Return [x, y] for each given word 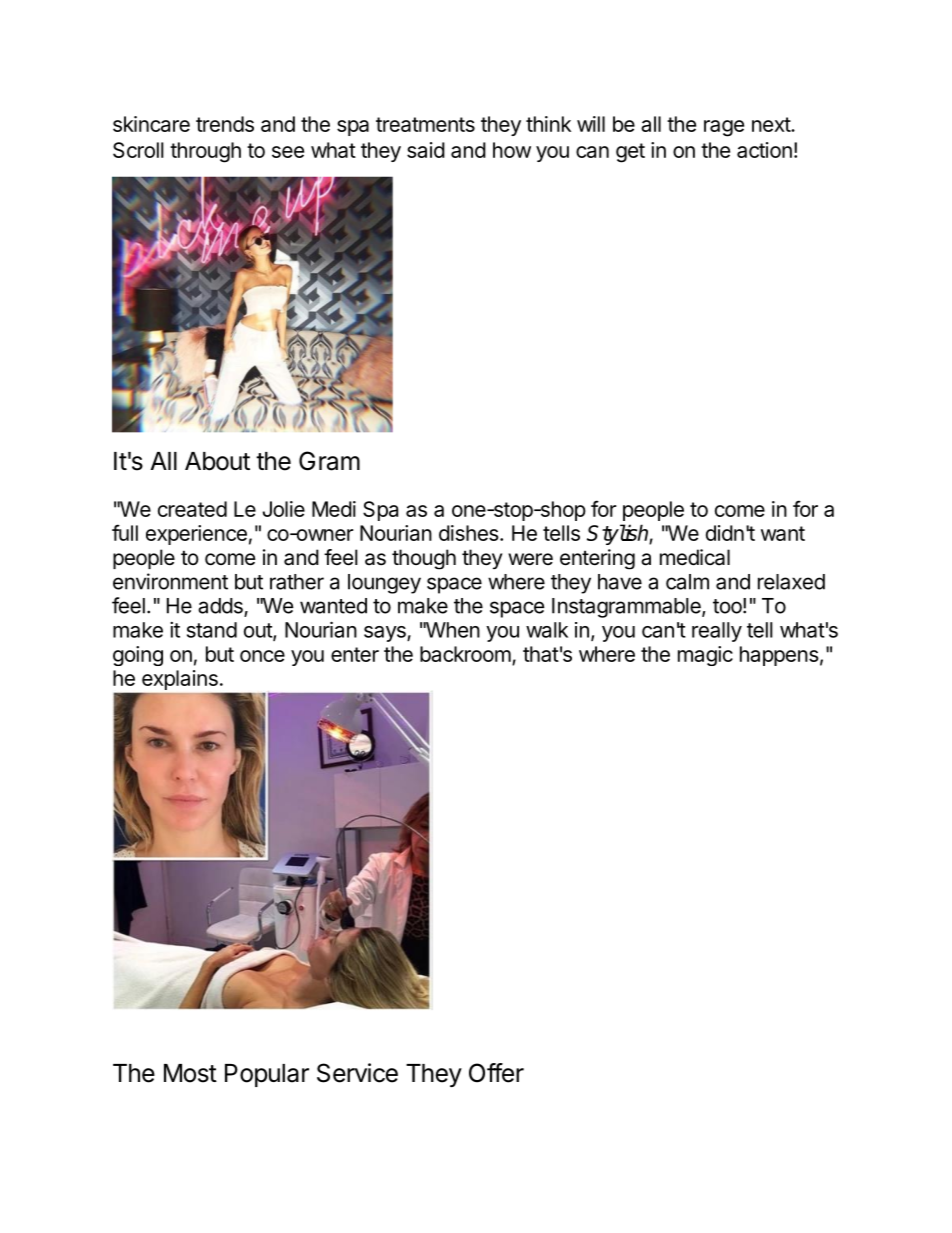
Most [190, 1073]
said [426, 150]
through [205, 152]
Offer [496, 1073]
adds [221, 607]
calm [687, 582]
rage [724, 128]
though [424, 559]
